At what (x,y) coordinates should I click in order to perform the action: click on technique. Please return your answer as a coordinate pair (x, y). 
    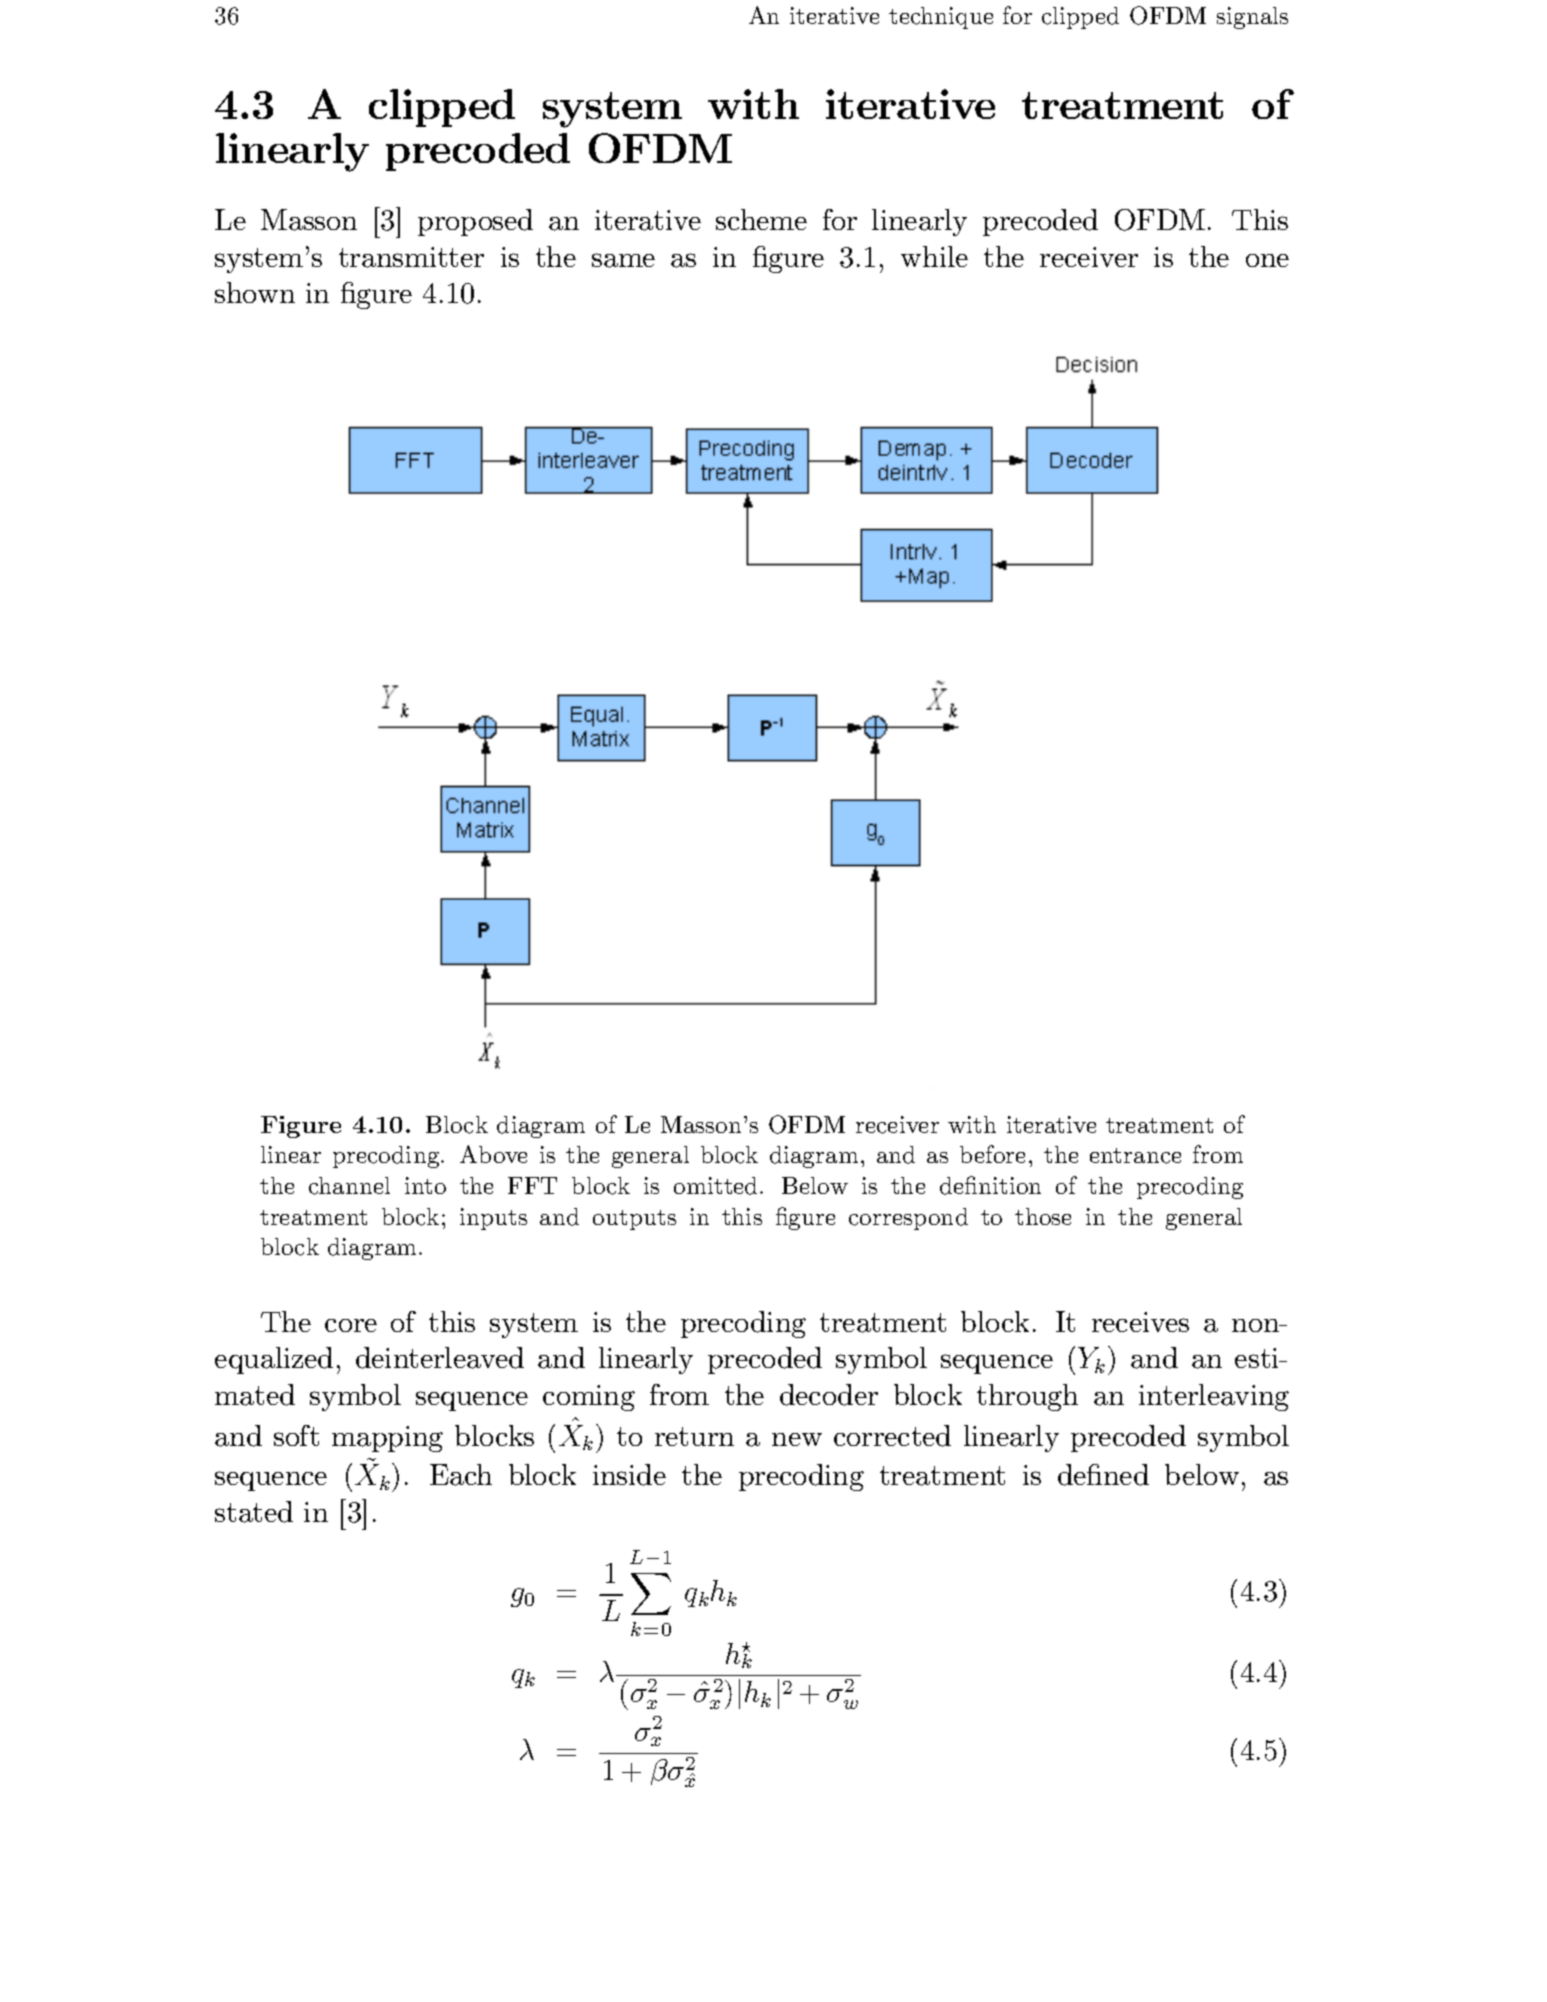
    Looking at the image, I should click on (941, 18).
